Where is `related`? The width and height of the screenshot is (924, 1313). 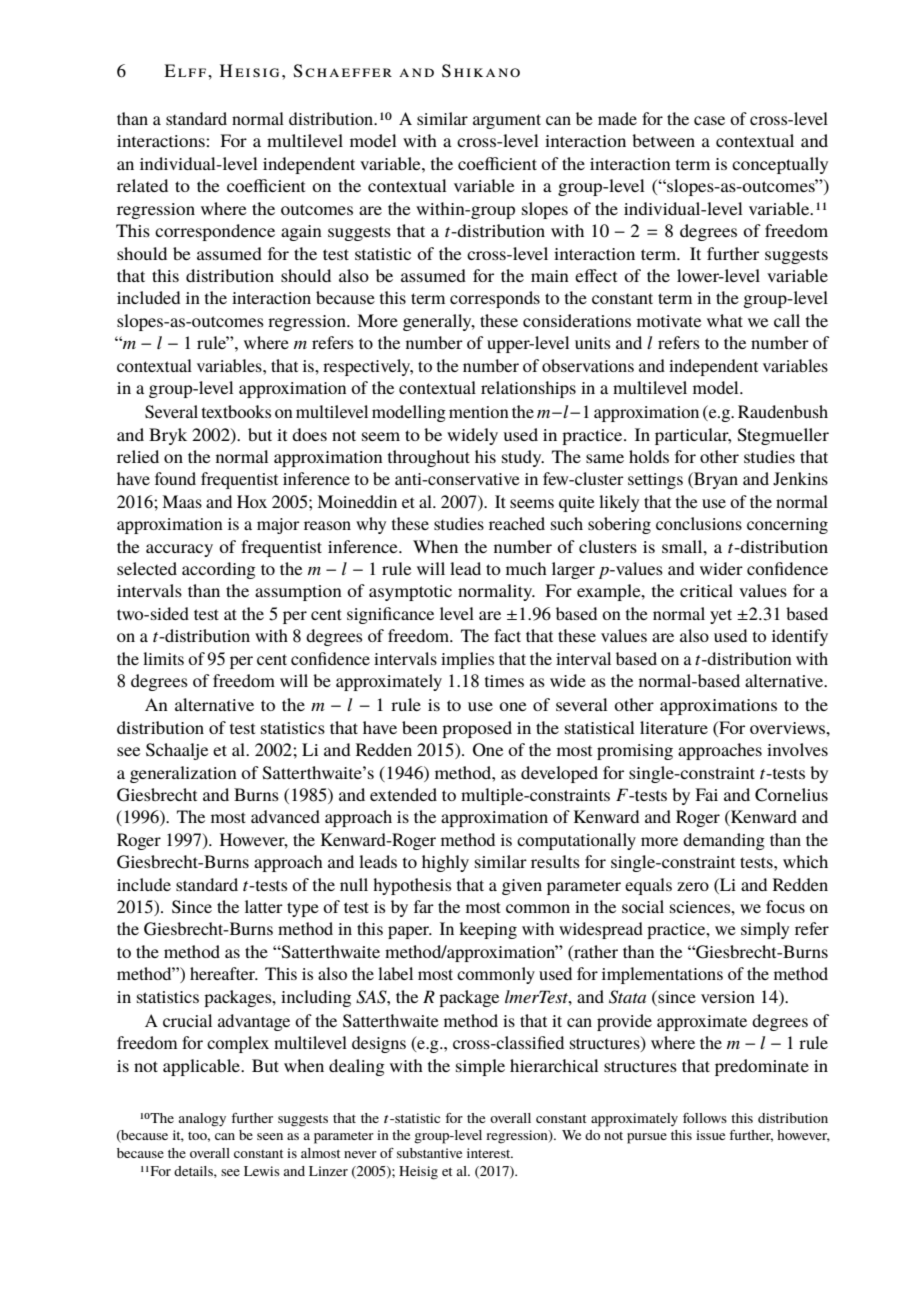 related is located at coordinates (142, 185).
